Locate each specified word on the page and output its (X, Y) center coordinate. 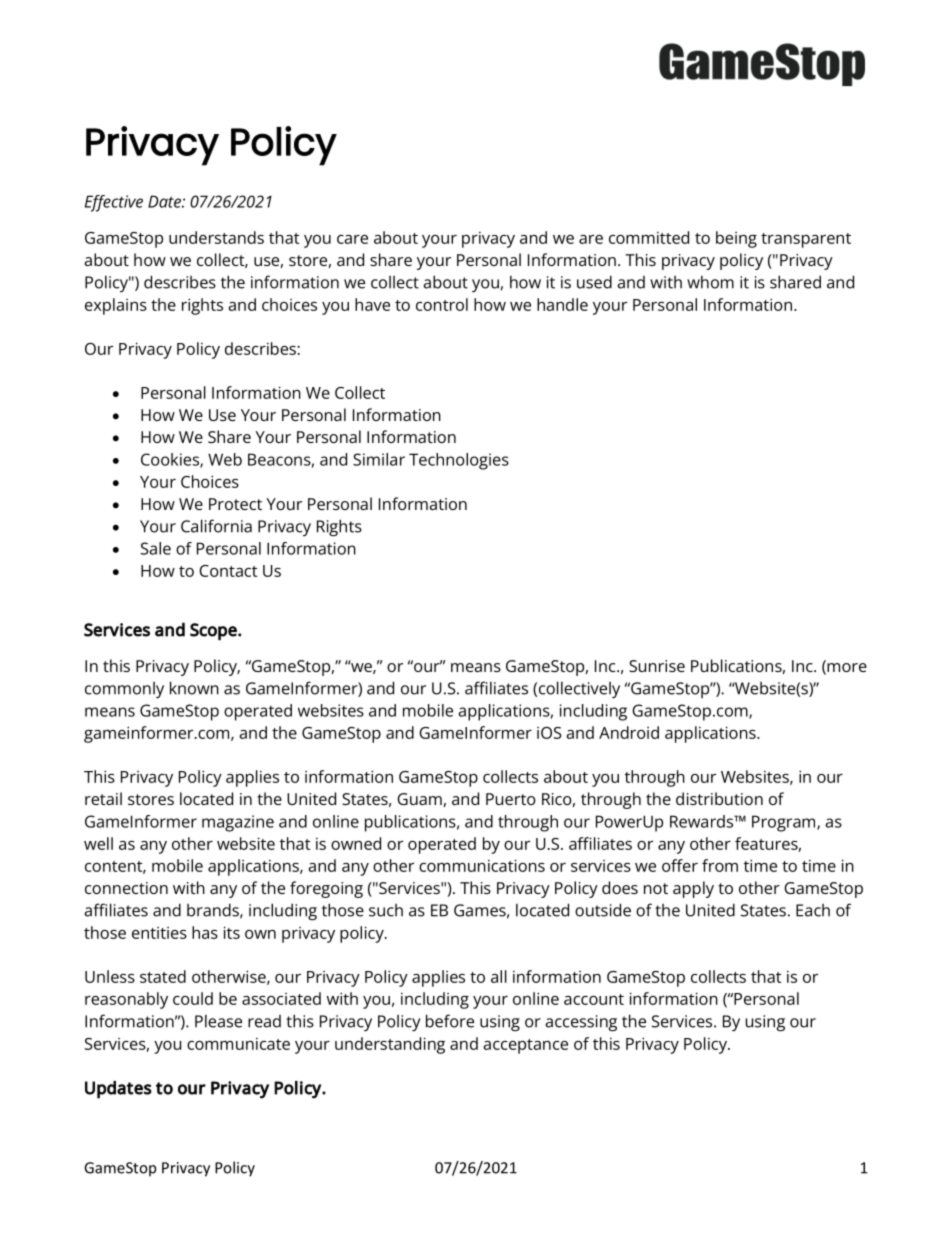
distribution (719, 798)
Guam (419, 799)
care (352, 239)
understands (216, 237)
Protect (235, 504)
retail (103, 798)
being (736, 239)
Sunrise (657, 666)
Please (218, 1021)
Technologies (459, 461)
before (450, 1021)
